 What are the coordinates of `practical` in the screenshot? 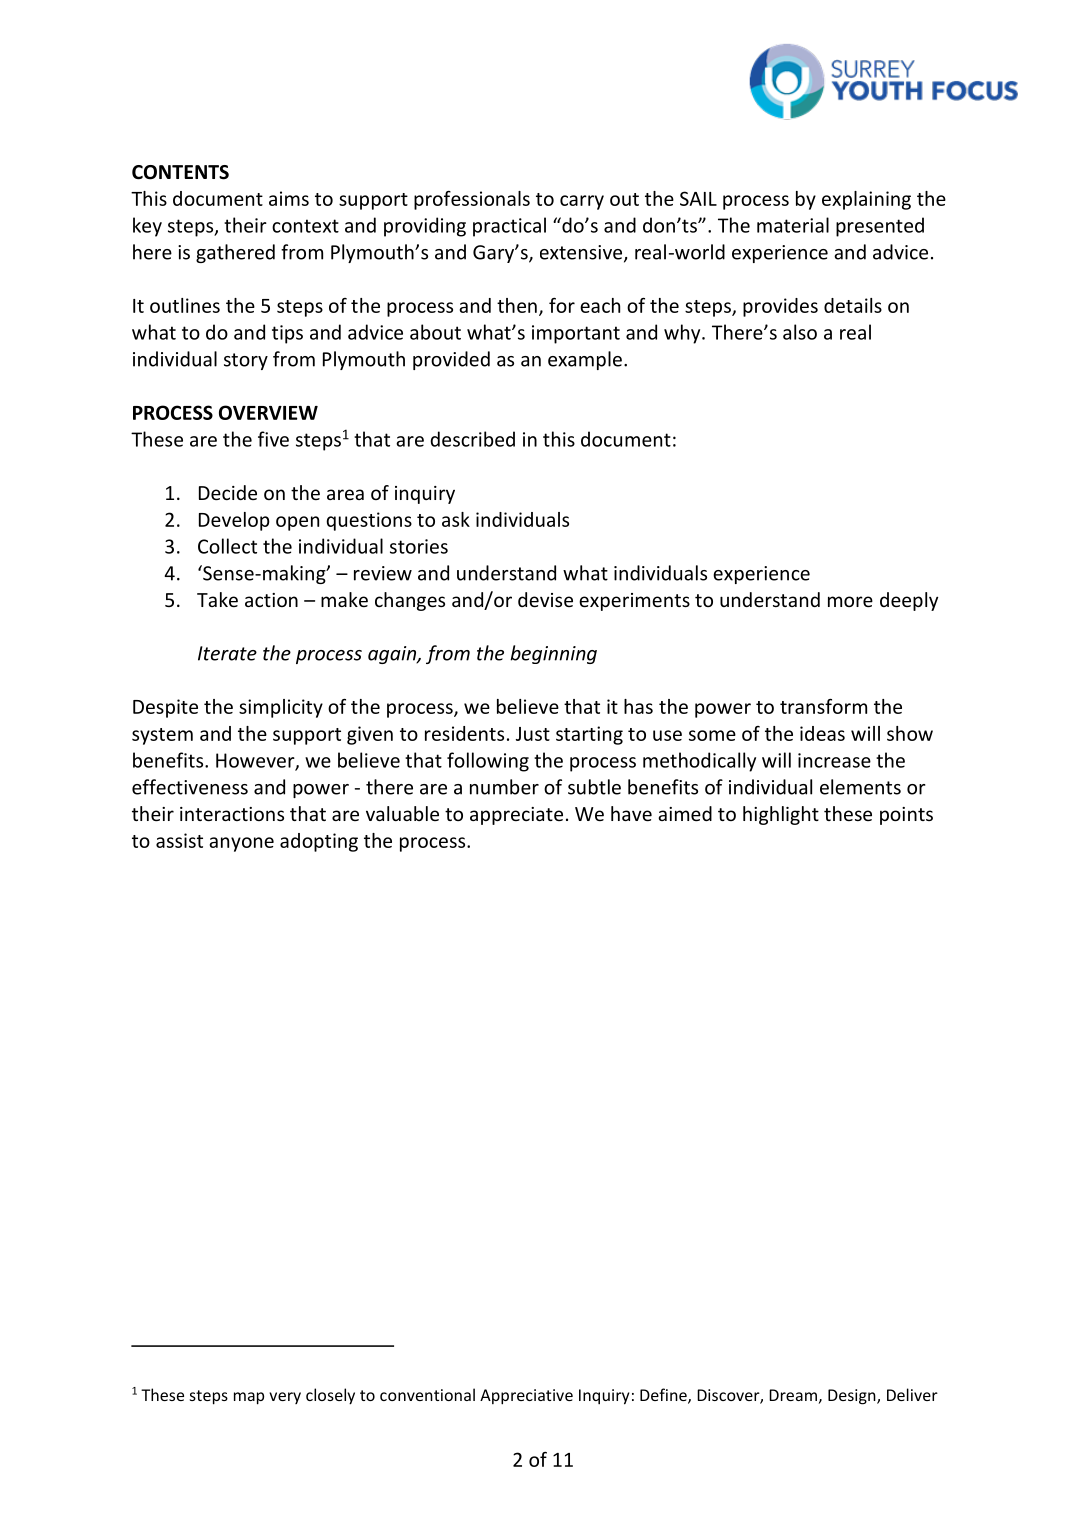 It's located at (509, 227).
